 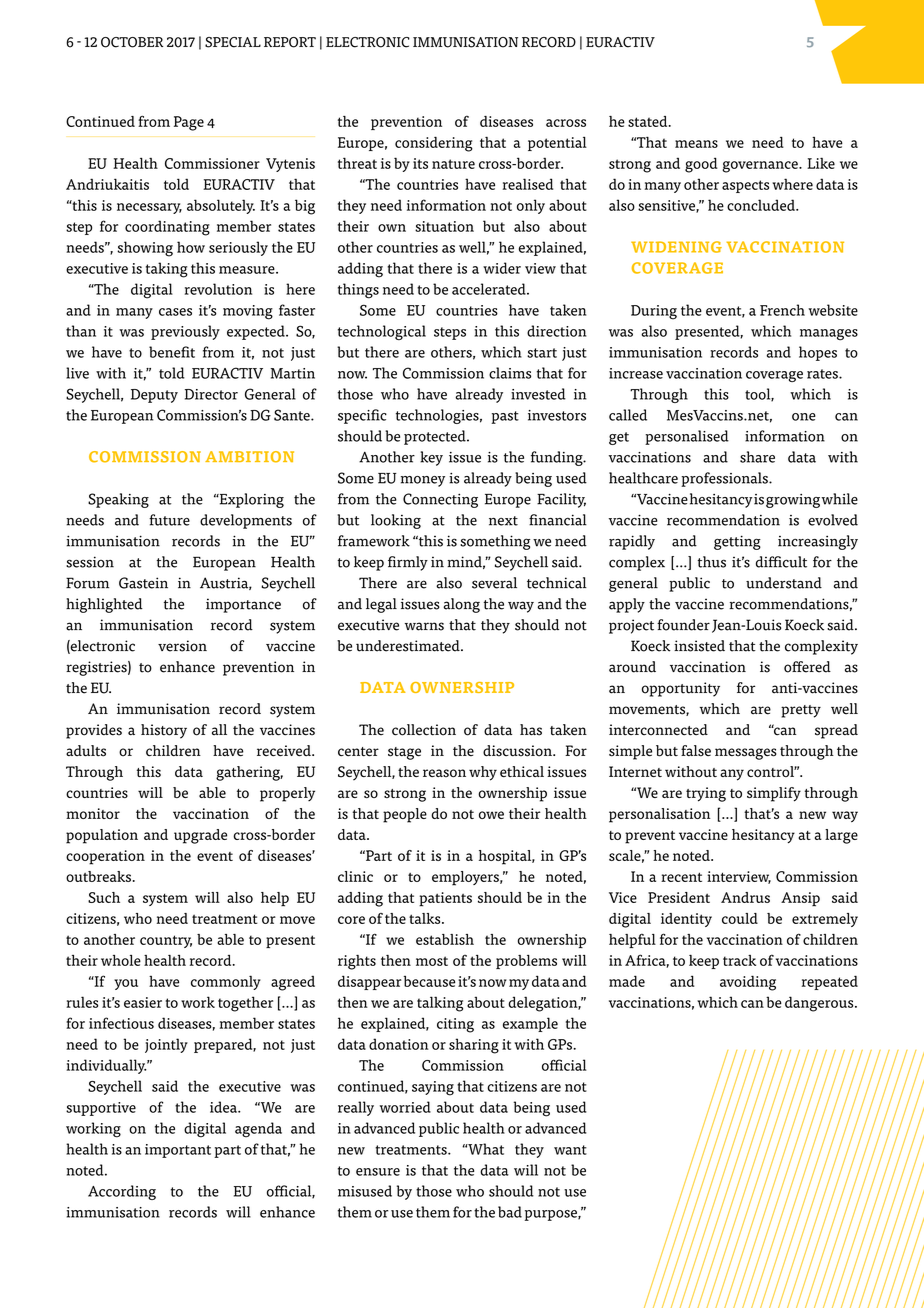 I want to click on OCTOBER, so click(x=132, y=42).
